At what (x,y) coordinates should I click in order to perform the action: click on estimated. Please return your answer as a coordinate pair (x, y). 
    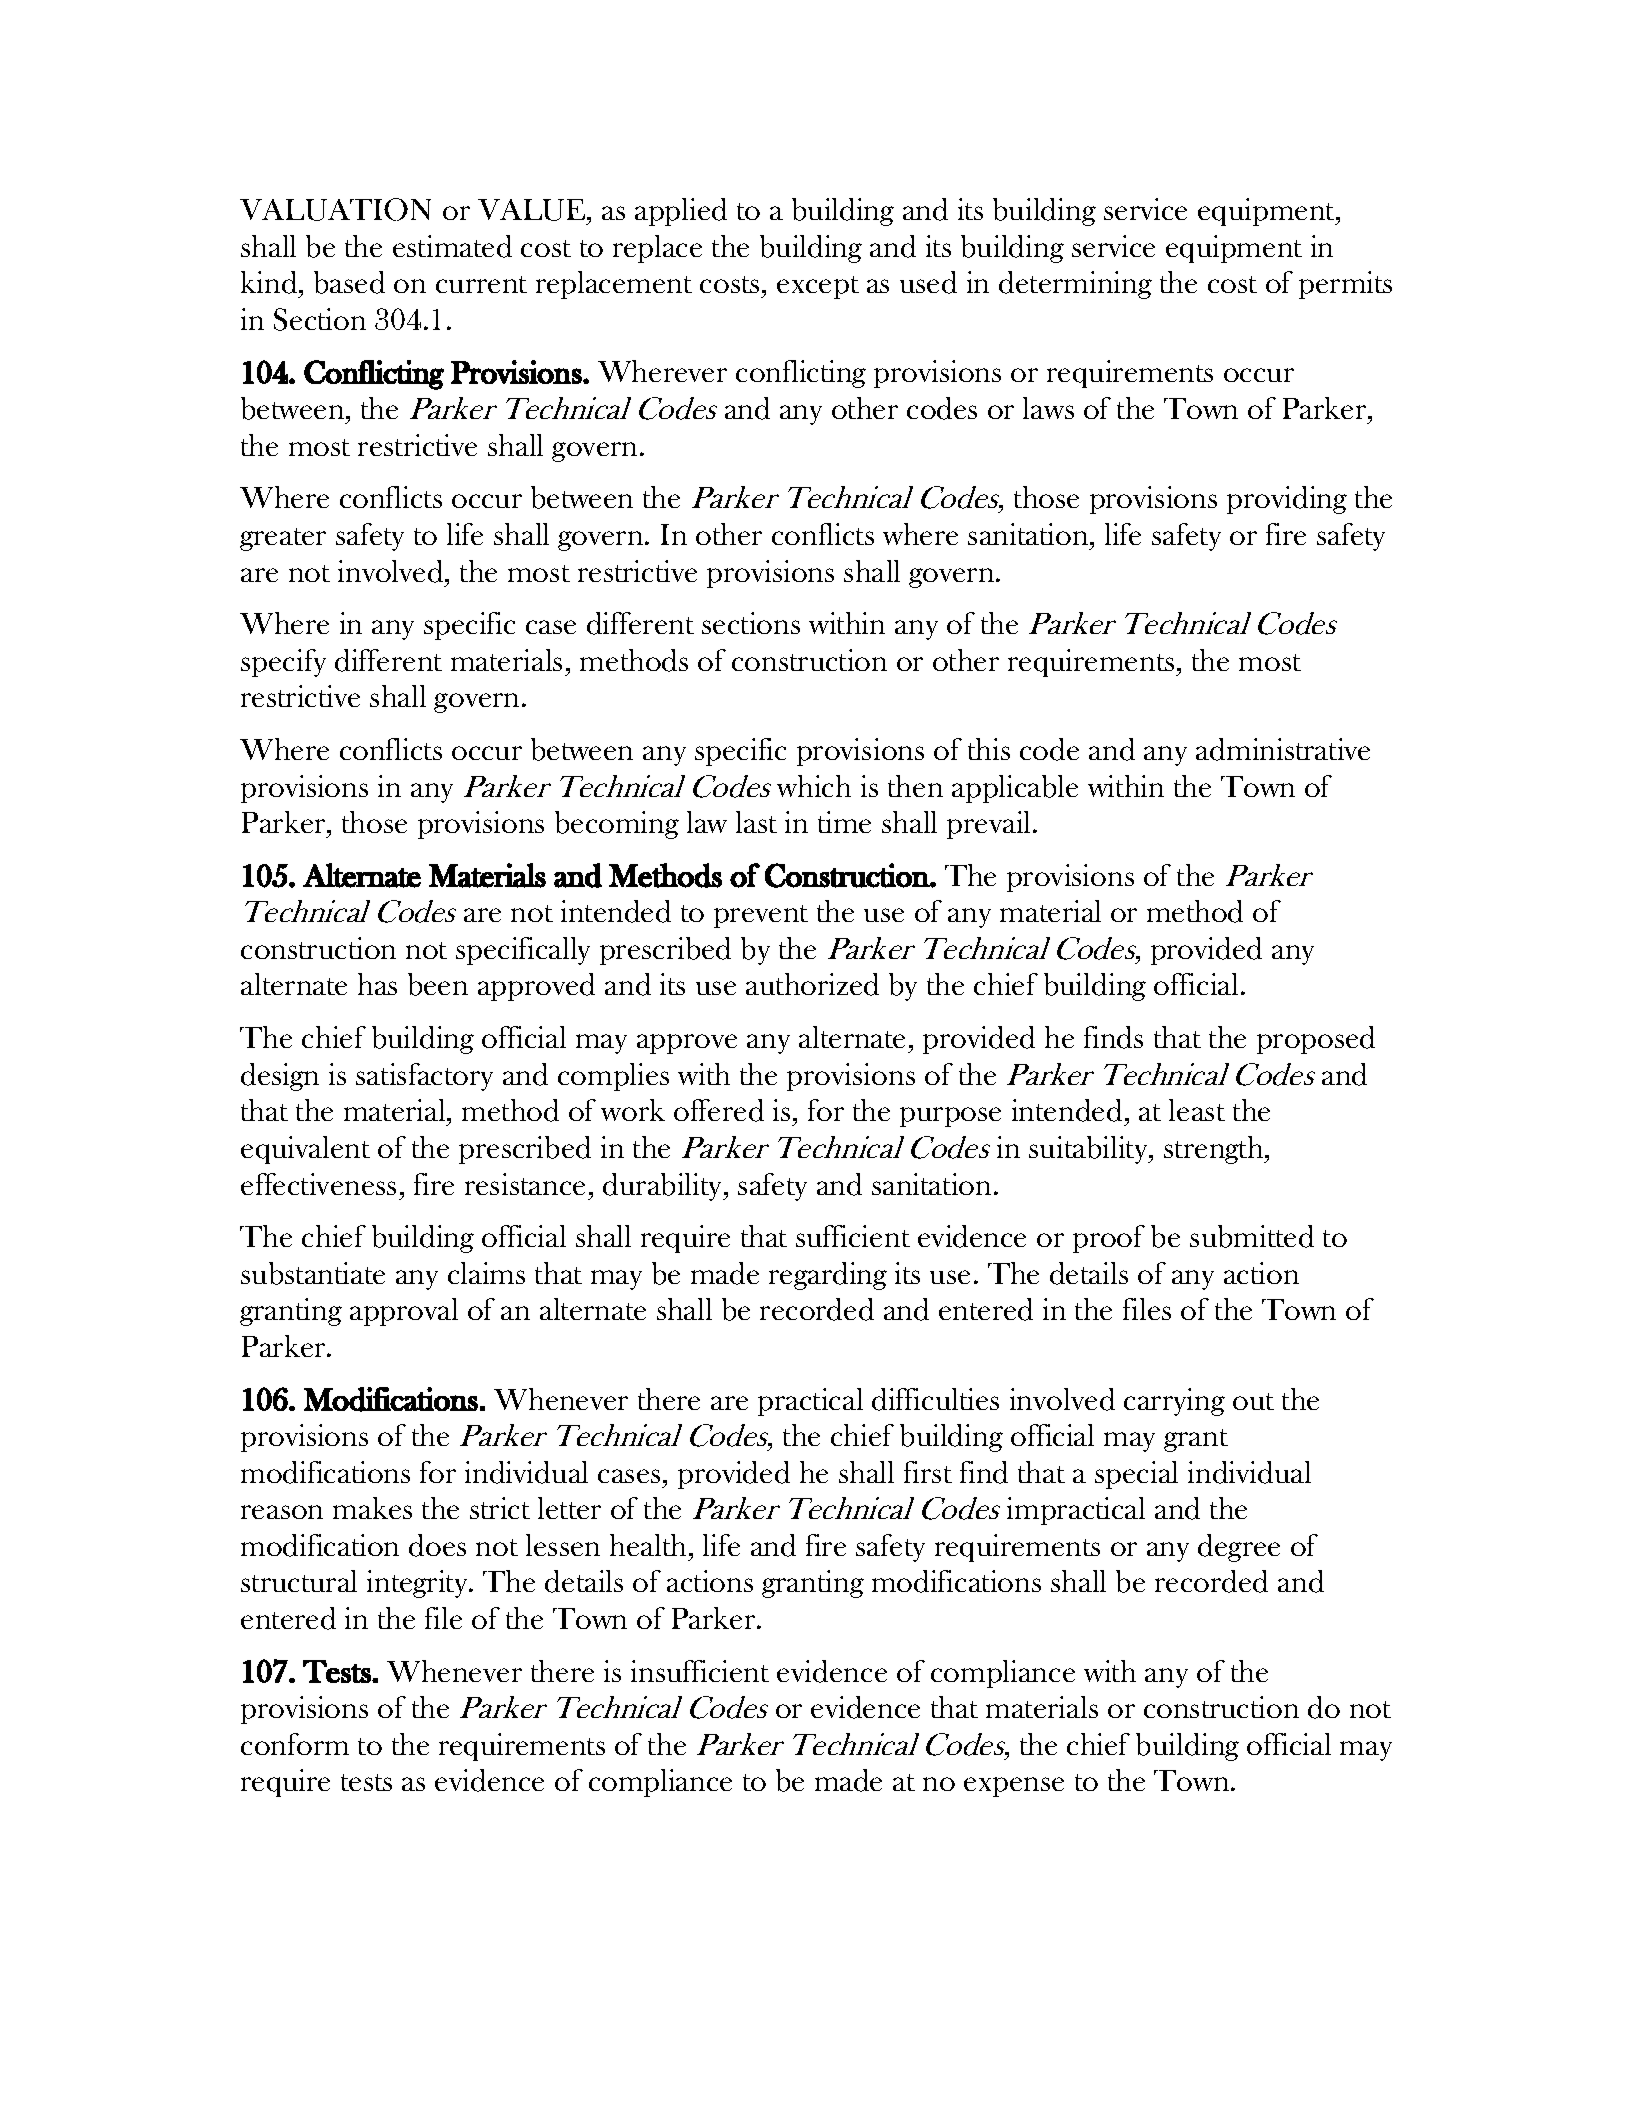
    Looking at the image, I should click on (452, 246).
